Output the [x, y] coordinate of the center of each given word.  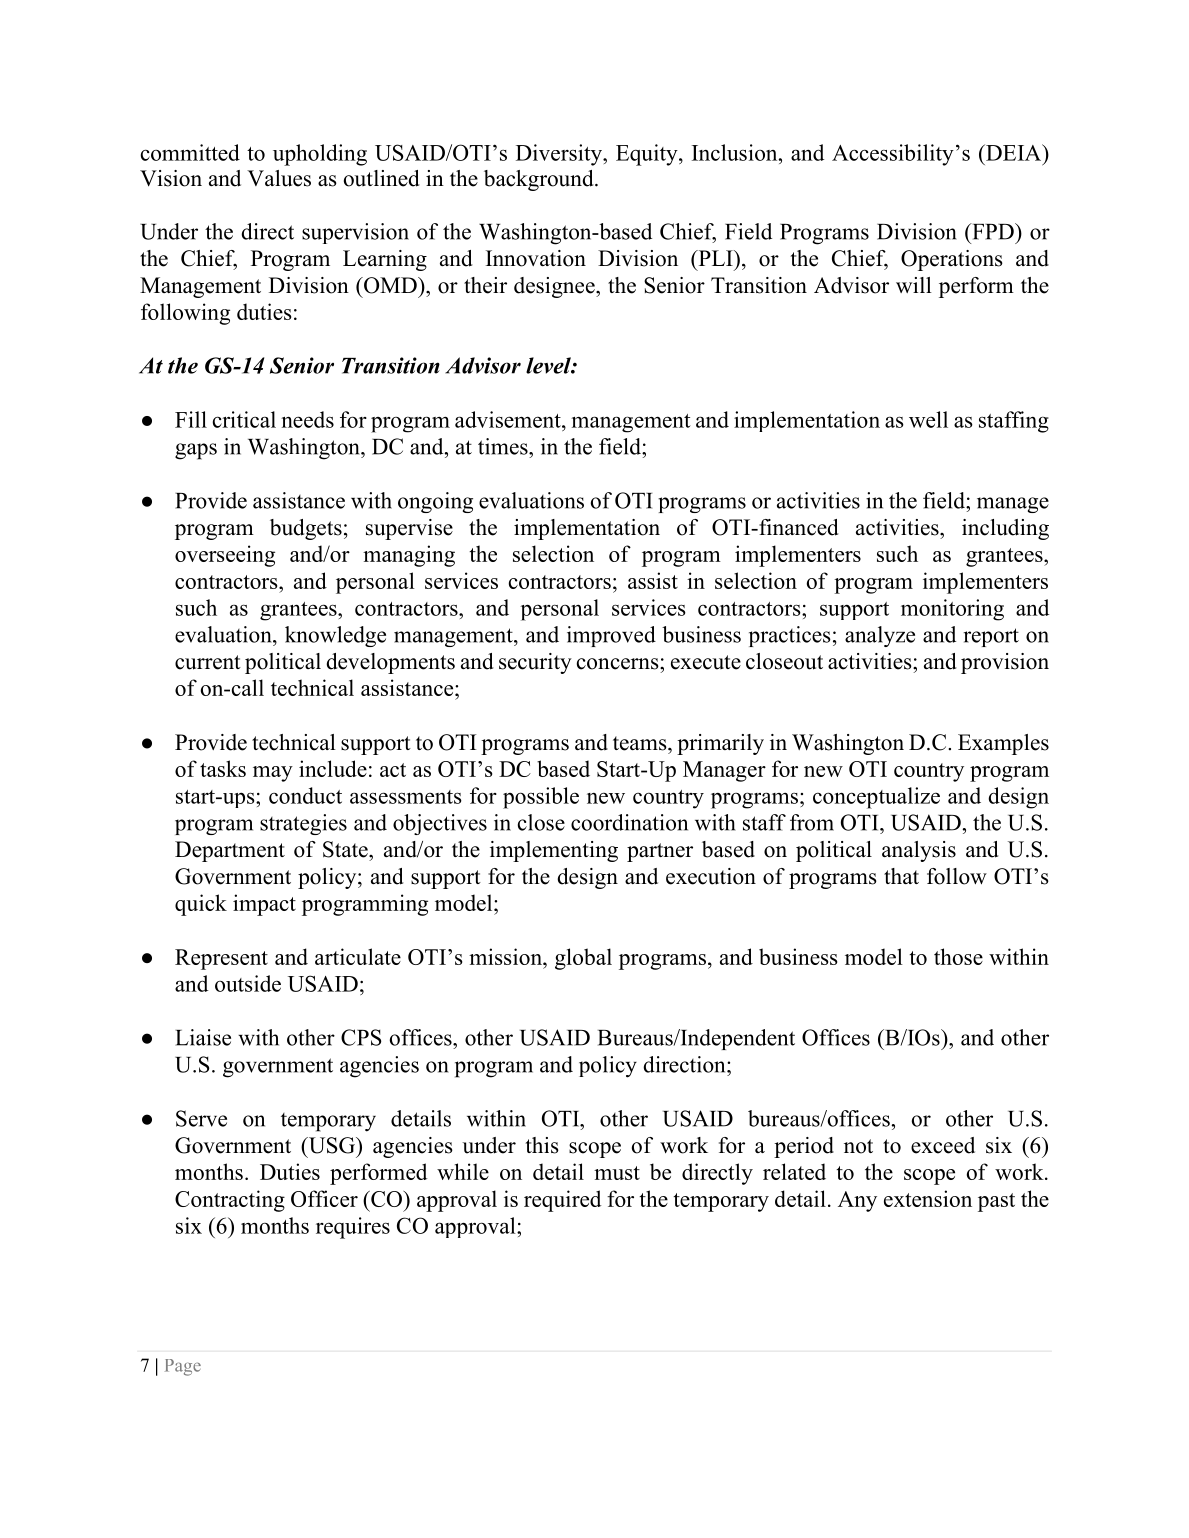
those [958, 956]
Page [183, 1367]
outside [248, 983]
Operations [952, 260]
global [583, 959]
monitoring [952, 610]
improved [611, 636]
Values [279, 178]
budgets [306, 529]
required [562, 1201]
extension [928, 1198]
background [540, 180]
